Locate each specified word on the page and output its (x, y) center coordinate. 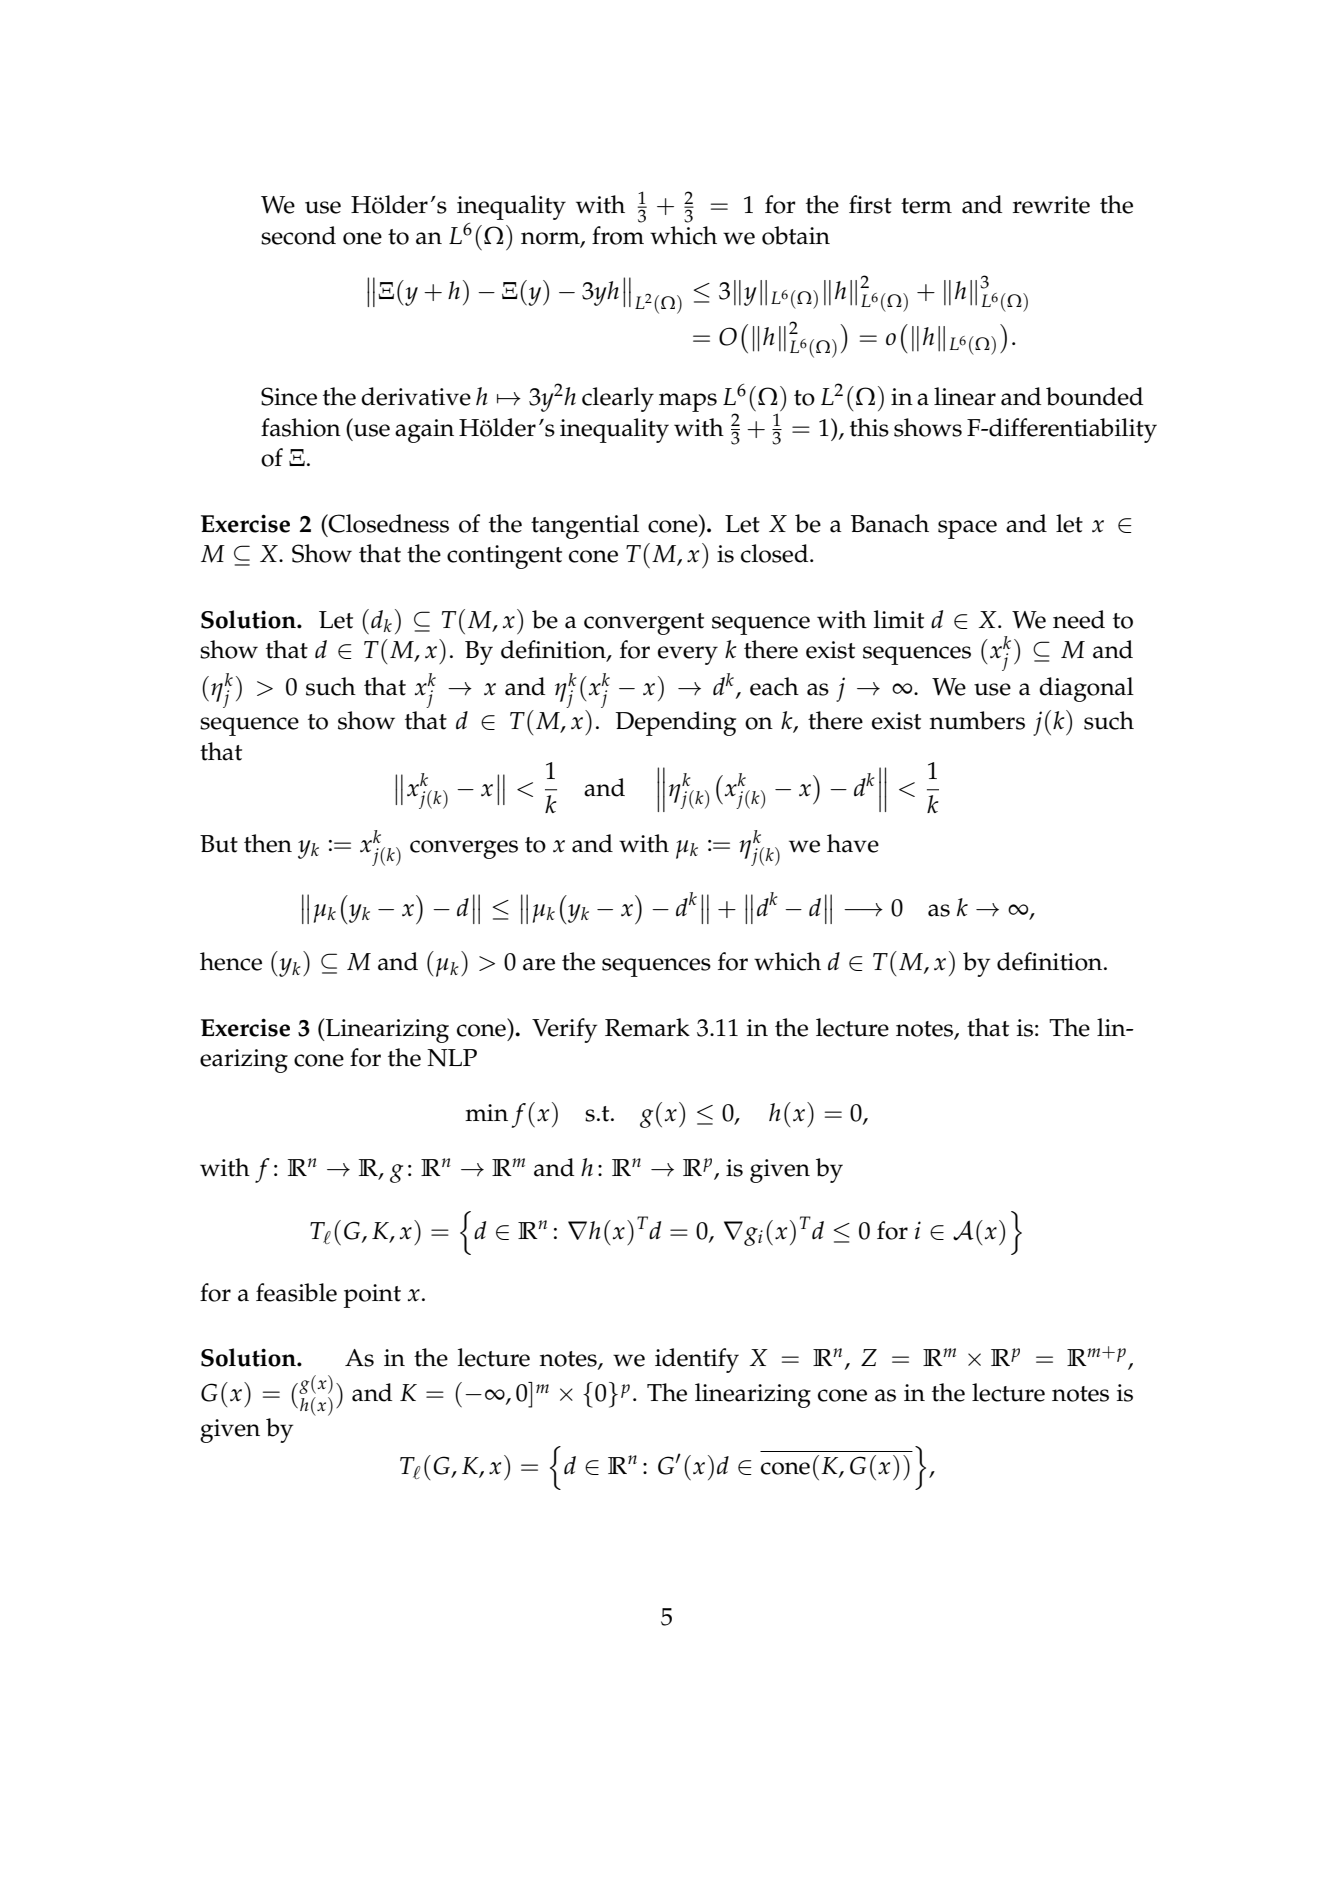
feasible (296, 1292)
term (926, 206)
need (1079, 619)
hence (231, 961)
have (853, 843)
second (298, 235)
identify (697, 1360)
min (486, 1112)
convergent (644, 624)
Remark (647, 1027)
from (618, 235)
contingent (504, 557)
